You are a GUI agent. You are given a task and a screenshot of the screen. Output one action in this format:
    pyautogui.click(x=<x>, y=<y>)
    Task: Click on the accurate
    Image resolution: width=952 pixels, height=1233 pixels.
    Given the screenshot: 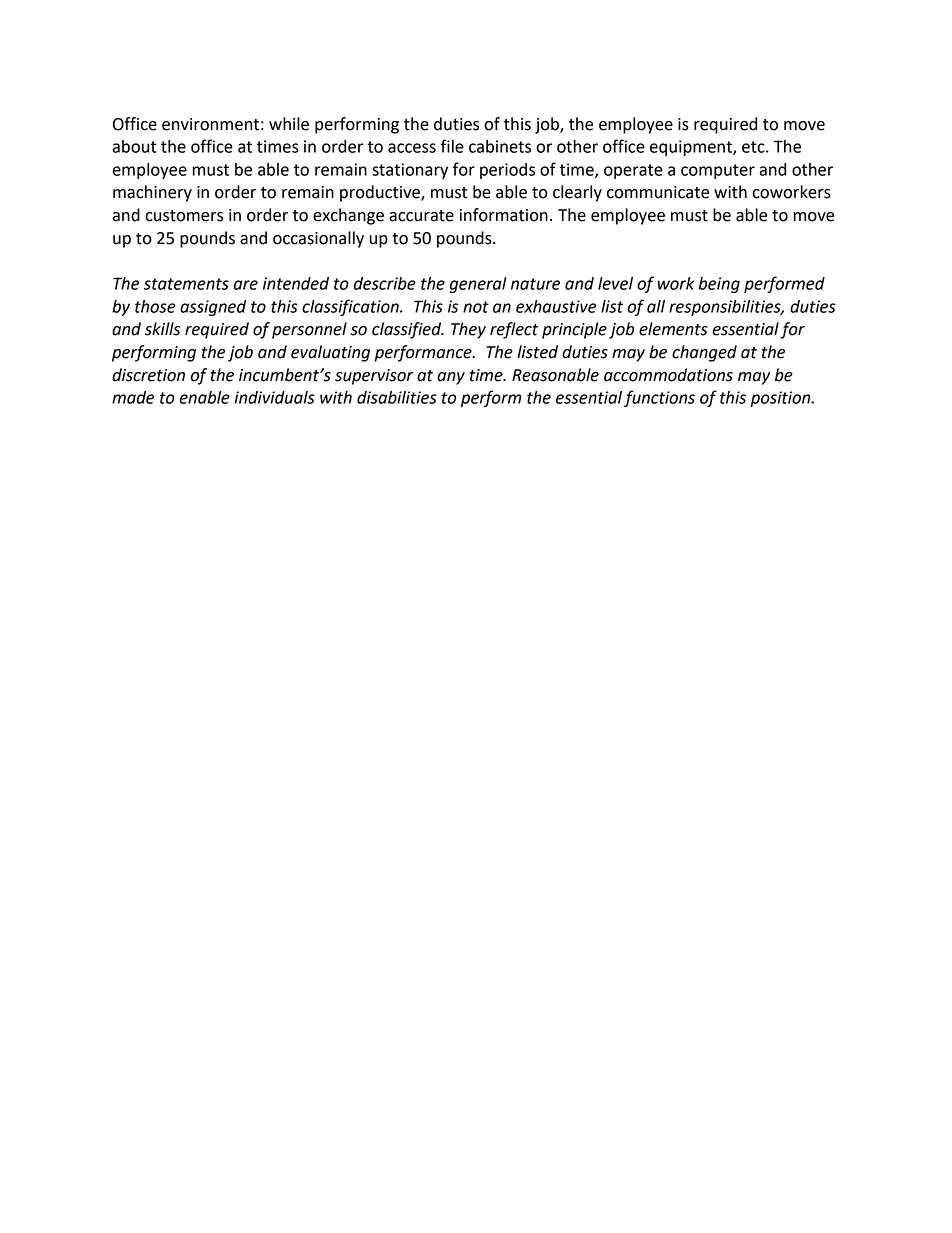 What is the action you would take?
    pyautogui.click(x=421, y=216)
